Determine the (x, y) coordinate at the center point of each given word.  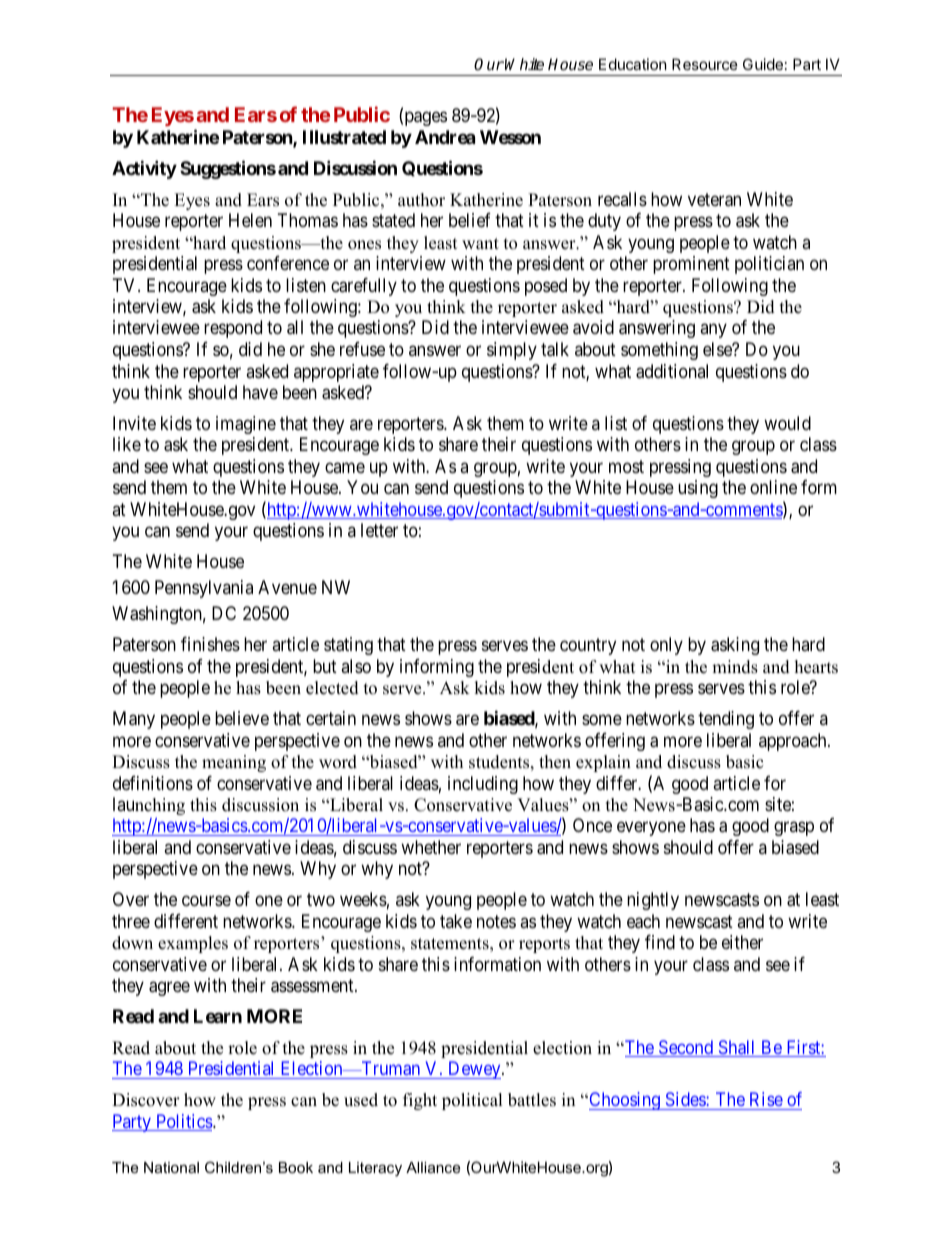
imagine (246, 425)
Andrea (445, 137)
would (787, 423)
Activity (144, 169)
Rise (766, 1099)
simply (512, 351)
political (472, 1101)
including (483, 785)
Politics (184, 1122)
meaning (234, 763)
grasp (794, 829)
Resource (705, 64)
